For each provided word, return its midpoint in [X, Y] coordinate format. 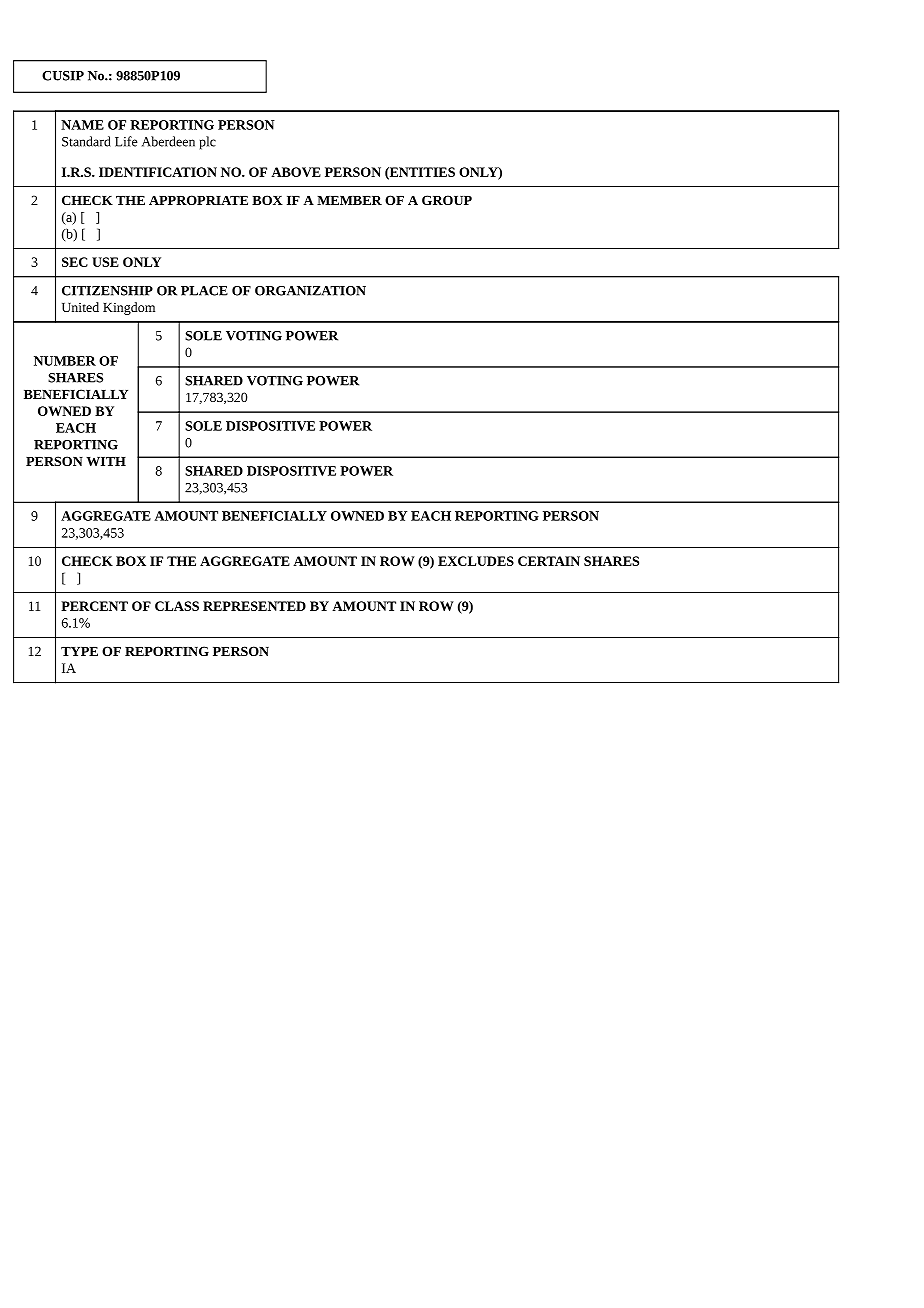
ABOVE [296, 172]
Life [126, 141]
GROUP [447, 200]
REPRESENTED [254, 606]
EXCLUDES [476, 561]
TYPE [79, 651]
